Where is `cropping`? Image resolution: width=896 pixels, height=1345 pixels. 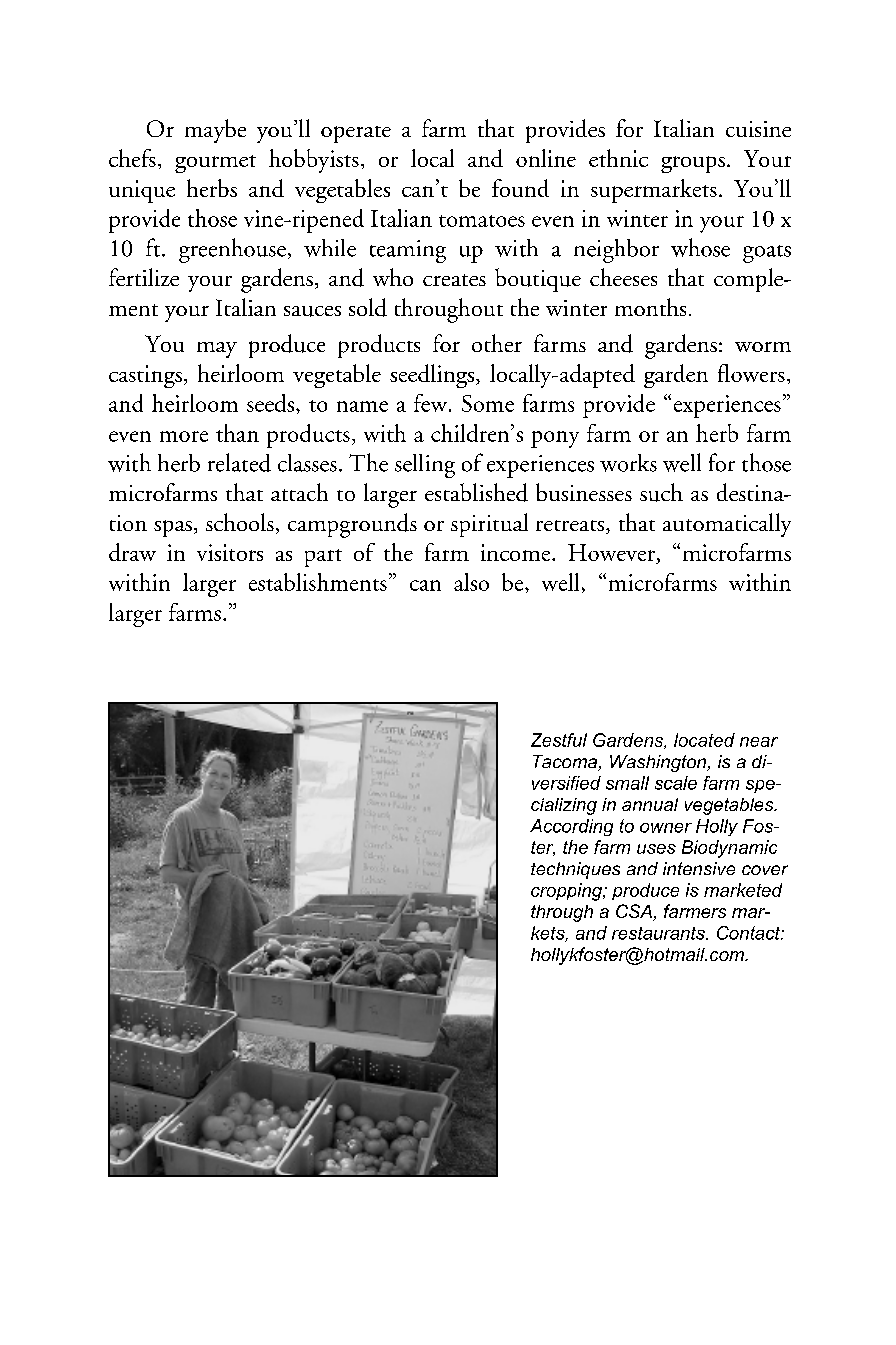
cropping is located at coordinates (568, 892).
